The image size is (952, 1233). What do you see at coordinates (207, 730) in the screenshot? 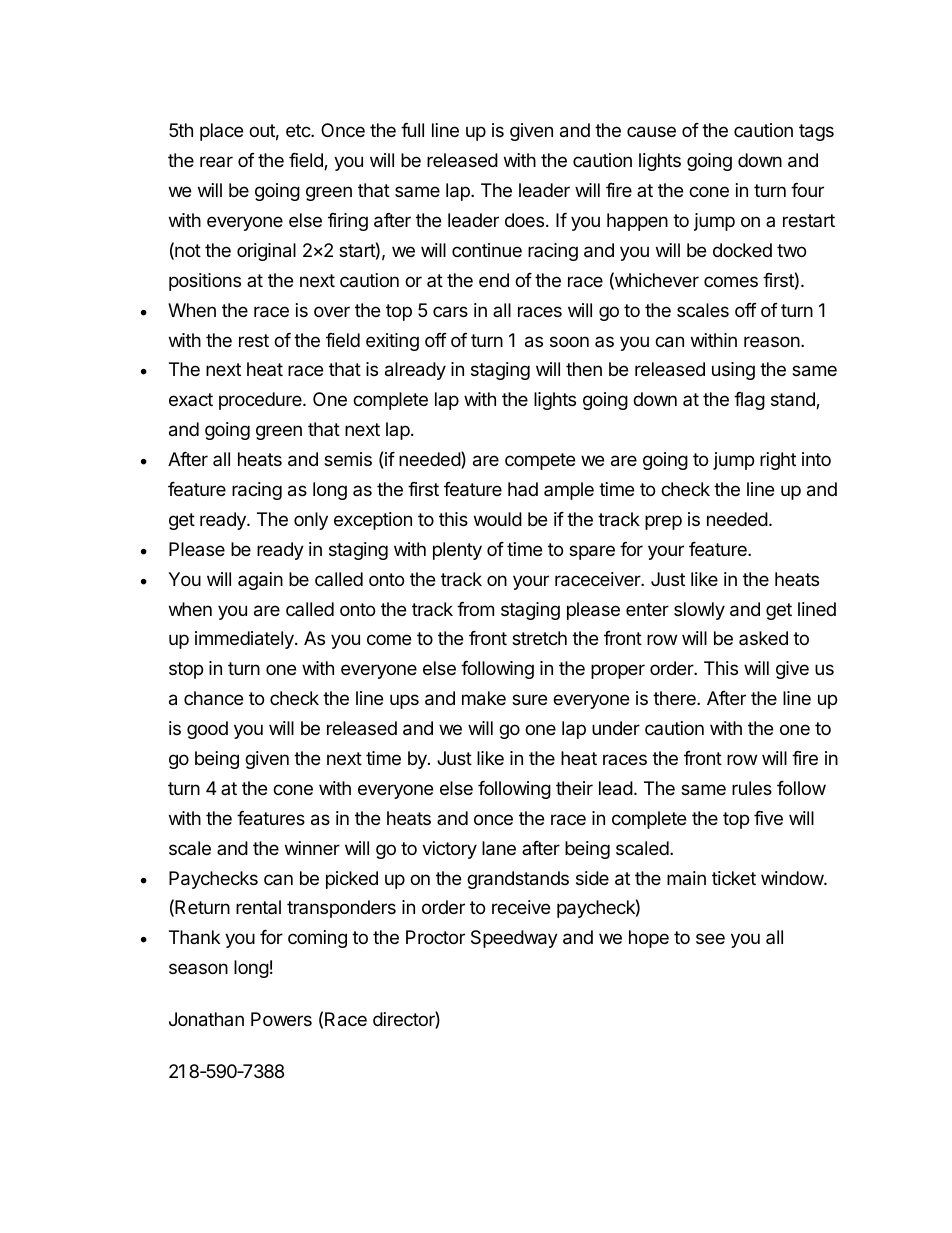
I see `good` at bounding box center [207, 730].
